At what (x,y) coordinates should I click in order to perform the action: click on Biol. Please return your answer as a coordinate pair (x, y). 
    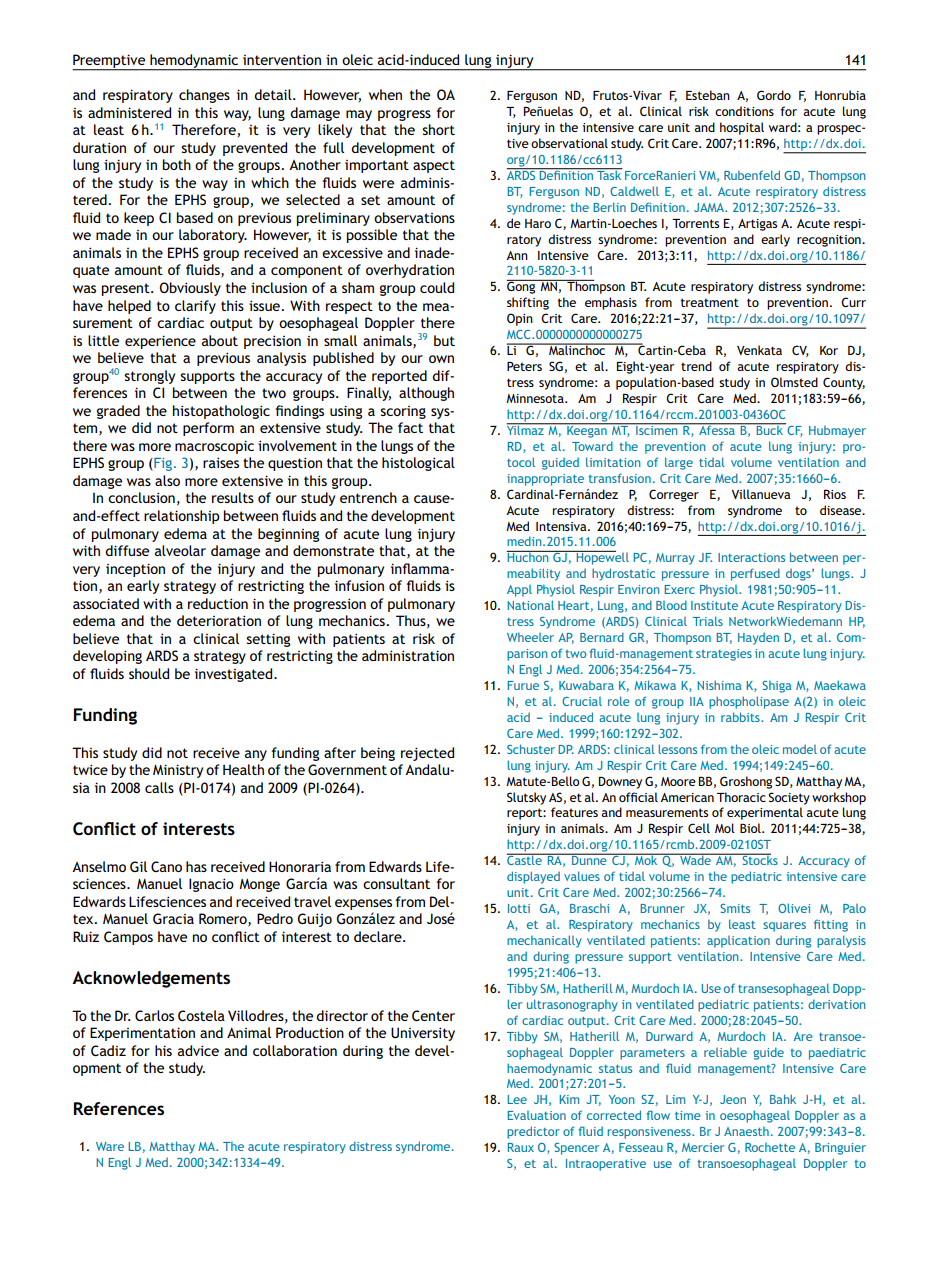
    Looking at the image, I should click on (751, 828).
